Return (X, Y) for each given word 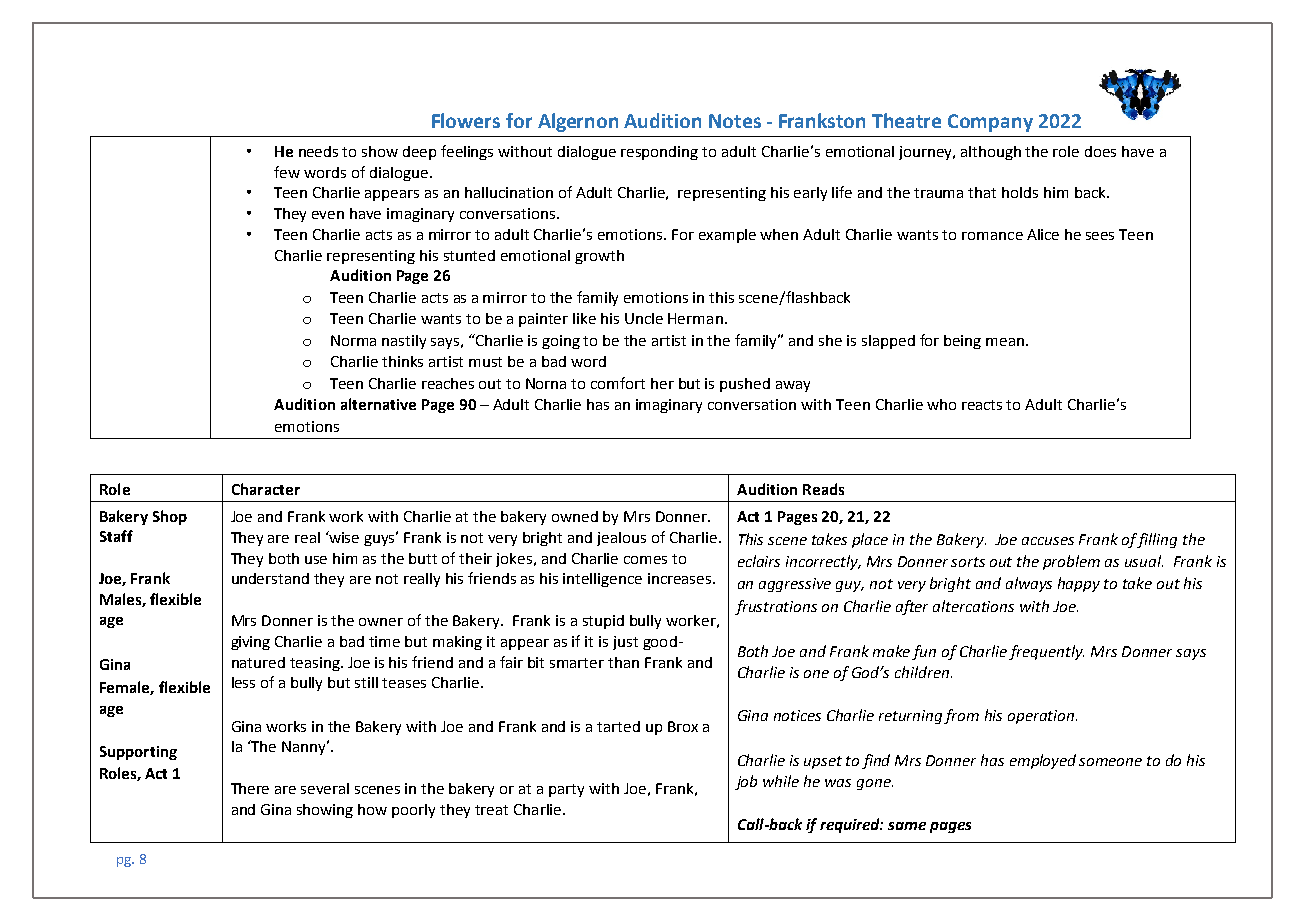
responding (659, 153)
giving (250, 643)
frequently (1046, 652)
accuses (1048, 541)
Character (266, 489)
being (962, 342)
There (250, 788)
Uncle (644, 318)
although (991, 153)
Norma (353, 340)
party (566, 790)
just (625, 643)
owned (575, 516)
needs (318, 151)
